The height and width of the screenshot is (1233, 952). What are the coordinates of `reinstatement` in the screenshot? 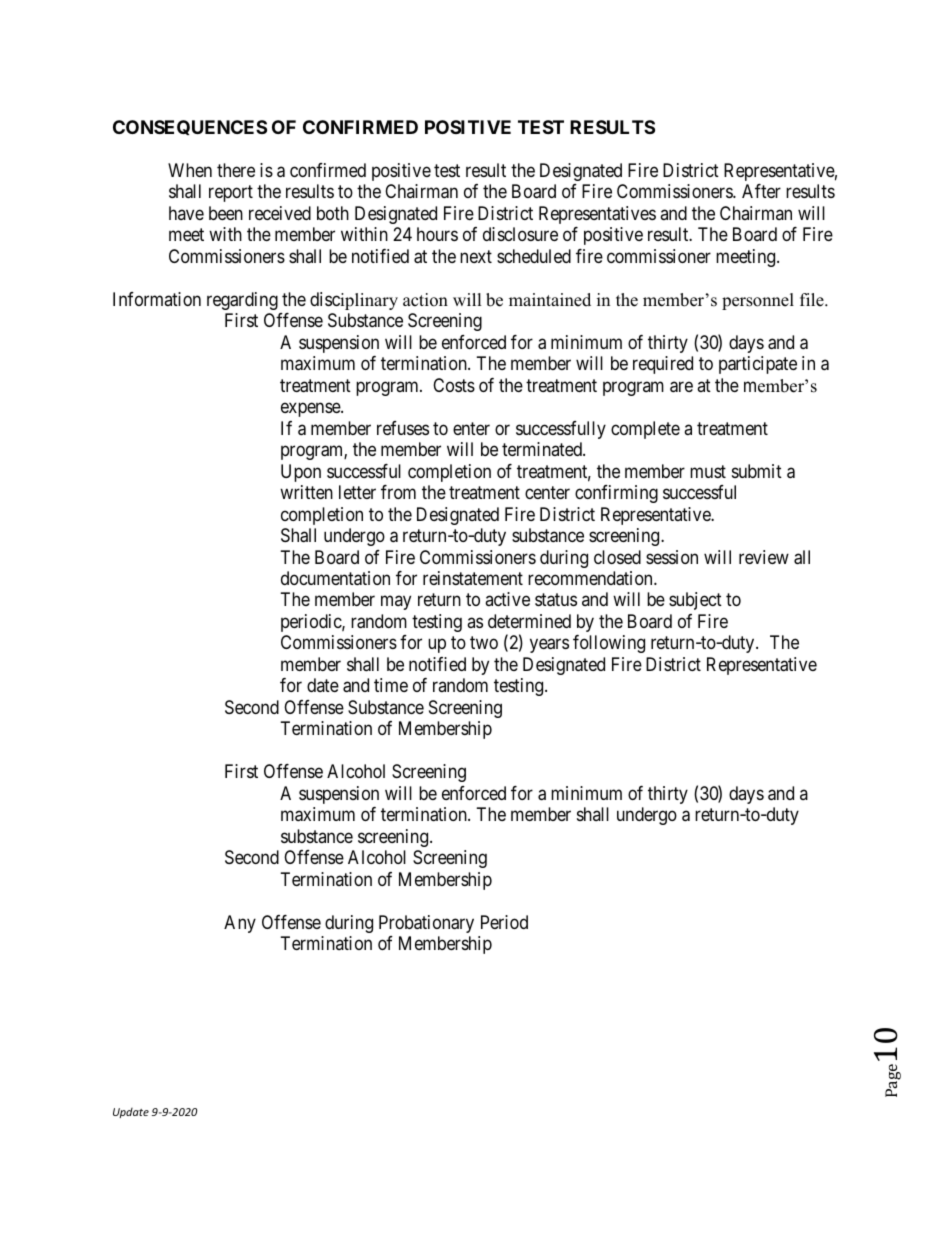 It's located at (473, 578).
